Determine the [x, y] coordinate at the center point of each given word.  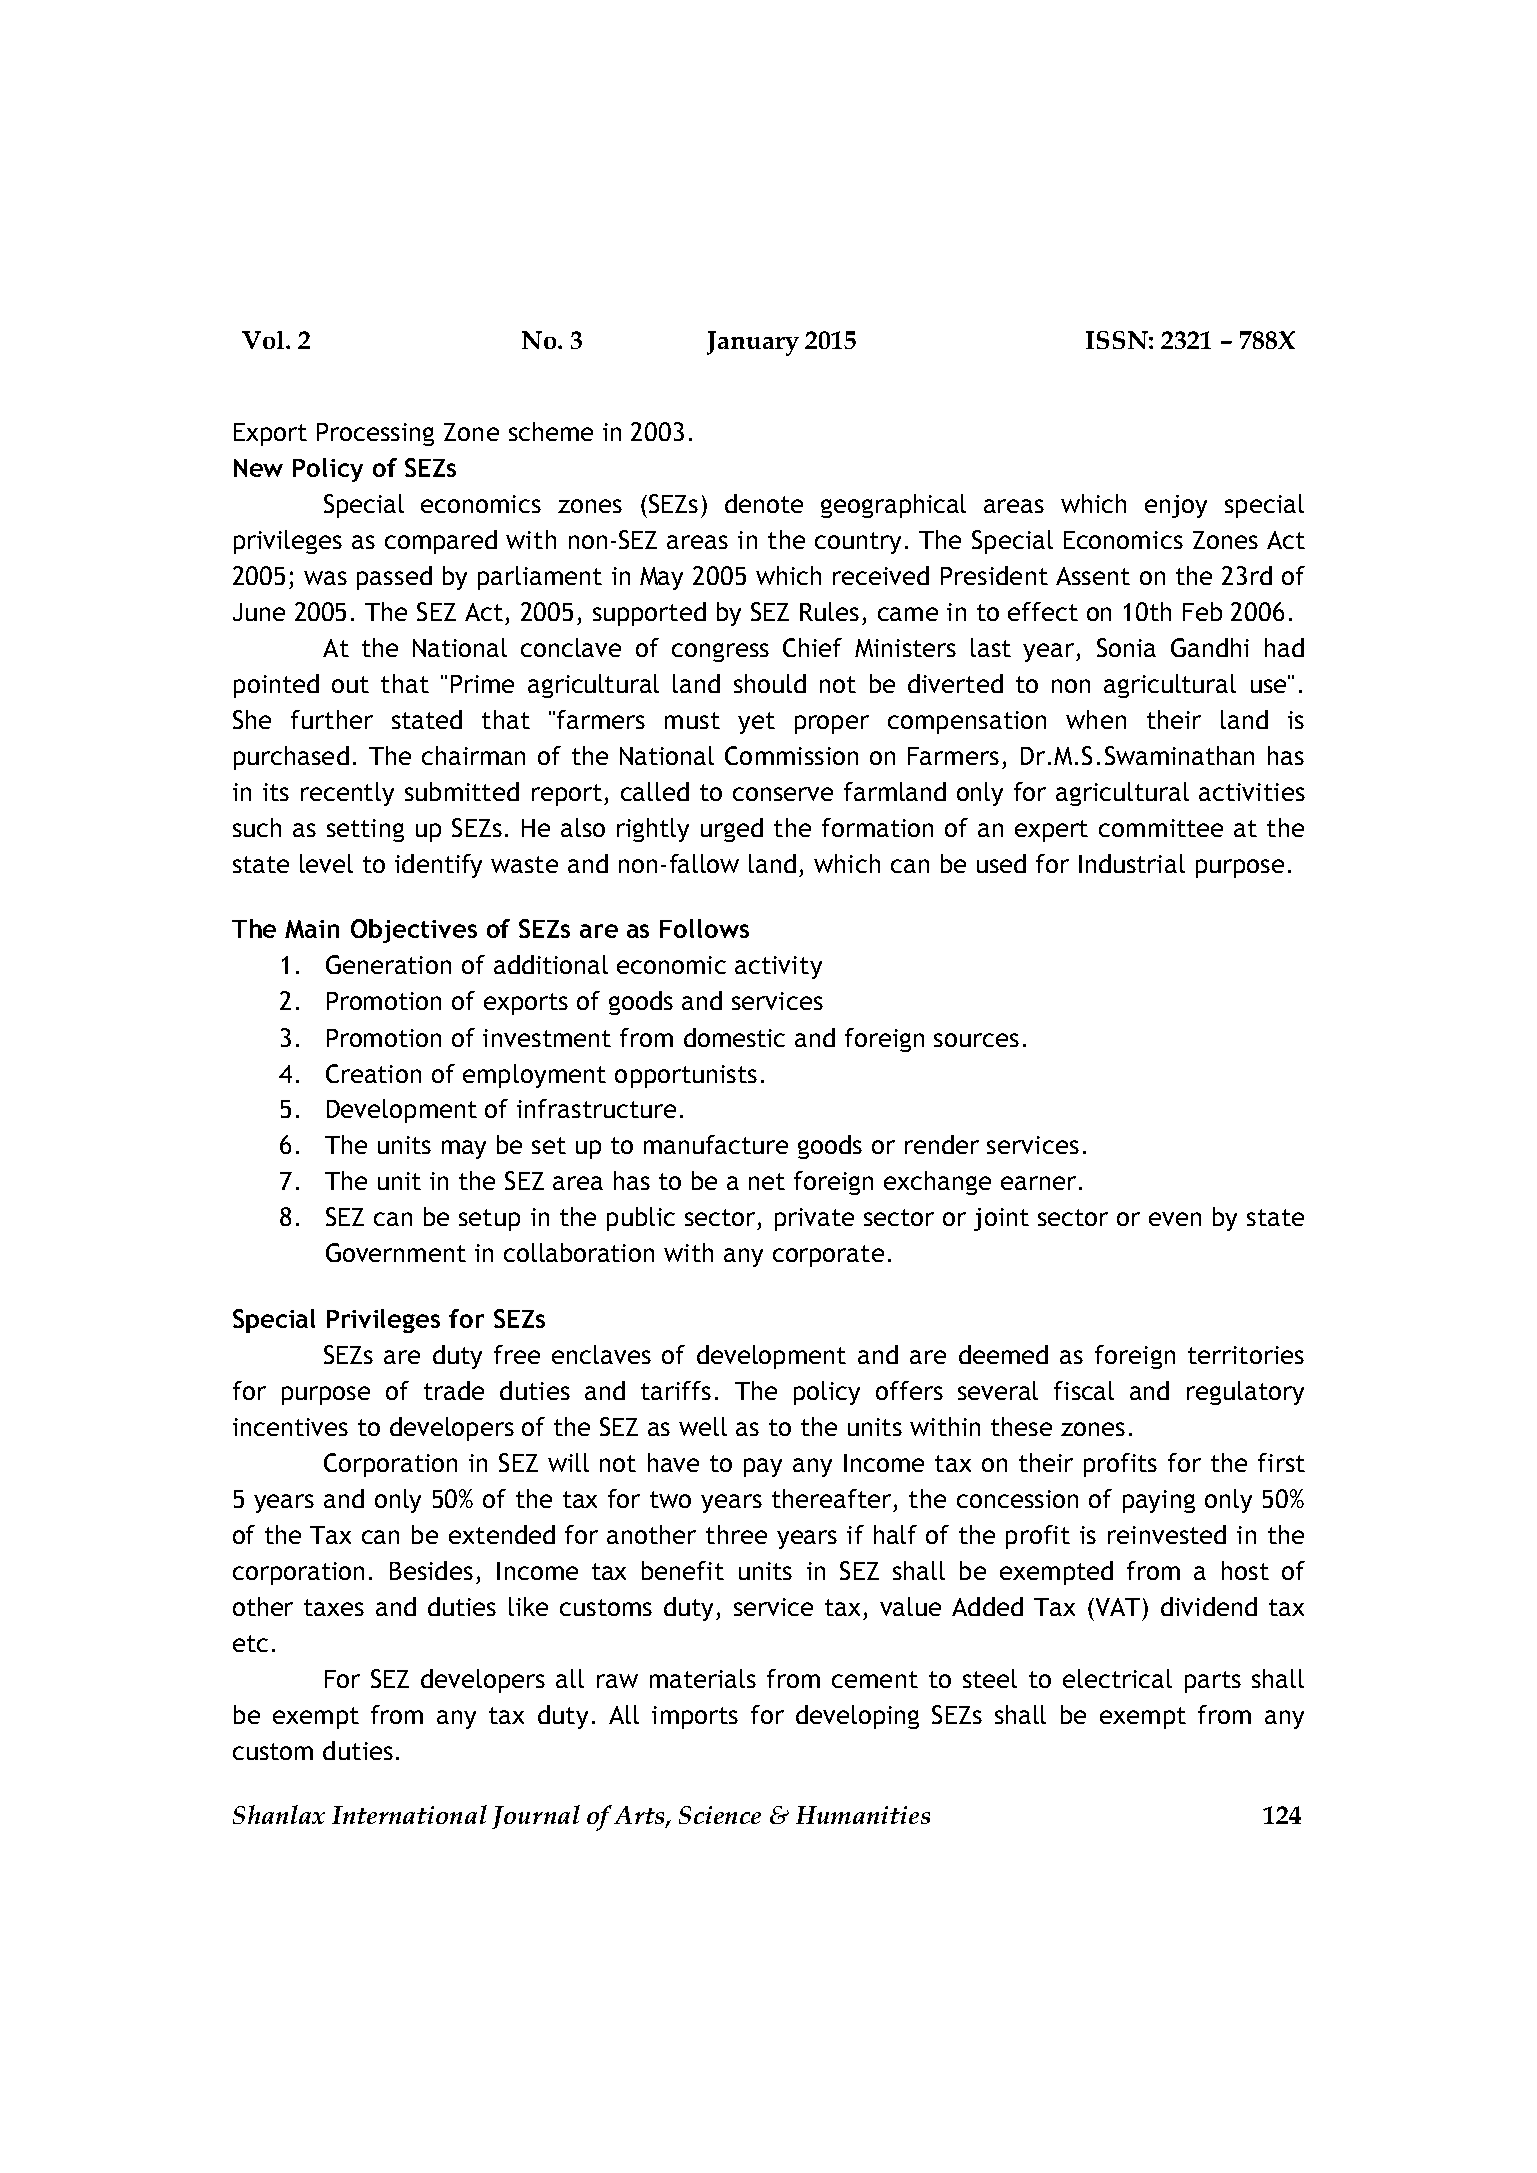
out [350, 684]
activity [778, 967]
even [1175, 1219]
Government [396, 1252]
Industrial [1132, 863]
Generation [388, 964]
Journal [536, 1817]
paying [1159, 1501]
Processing [375, 434]
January [753, 343]
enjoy [1176, 506]
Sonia [1126, 647]
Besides [431, 1570]
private [814, 1219]
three [736, 1534]
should [770, 683]
